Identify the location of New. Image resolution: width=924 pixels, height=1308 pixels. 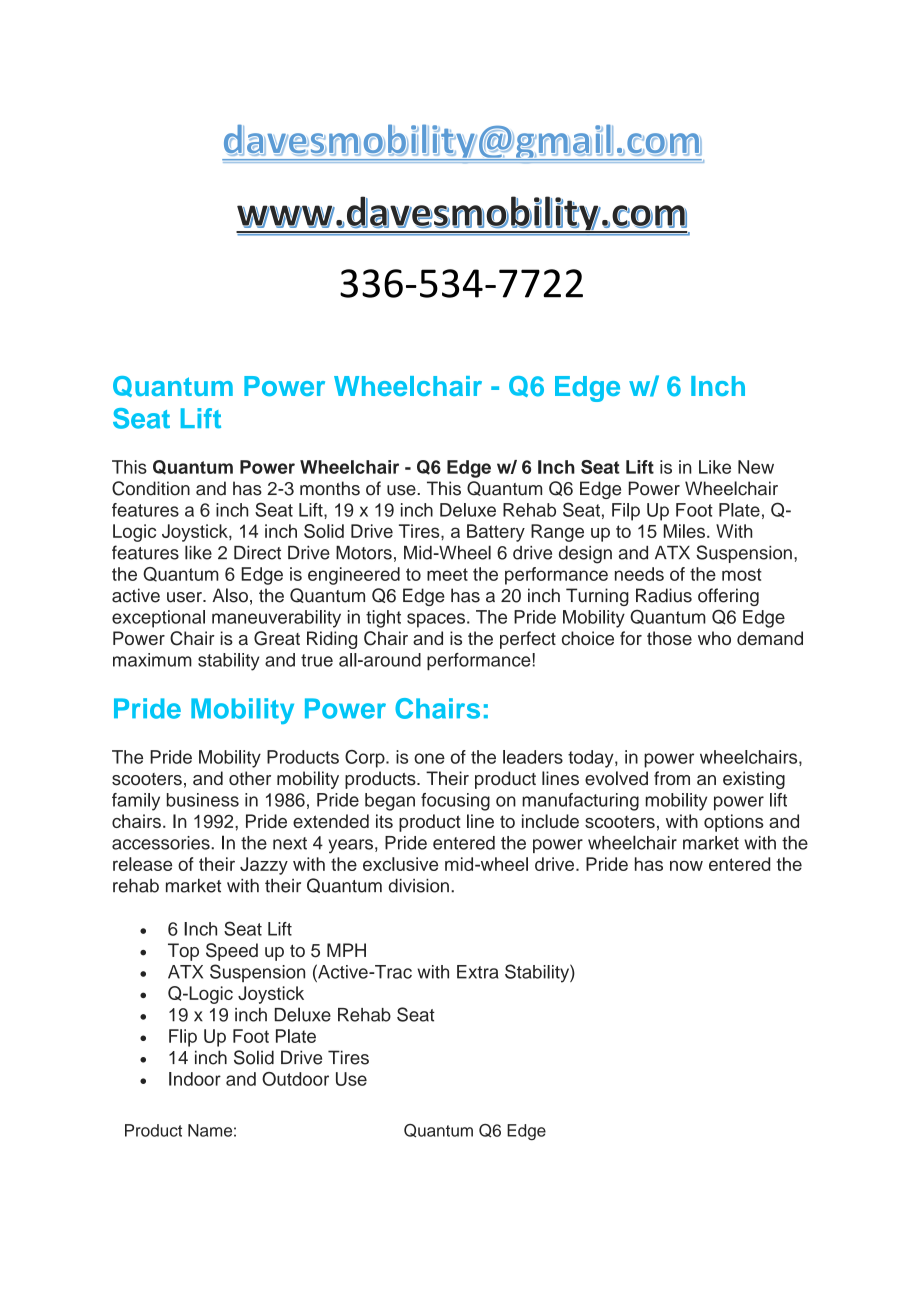
(756, 467).
